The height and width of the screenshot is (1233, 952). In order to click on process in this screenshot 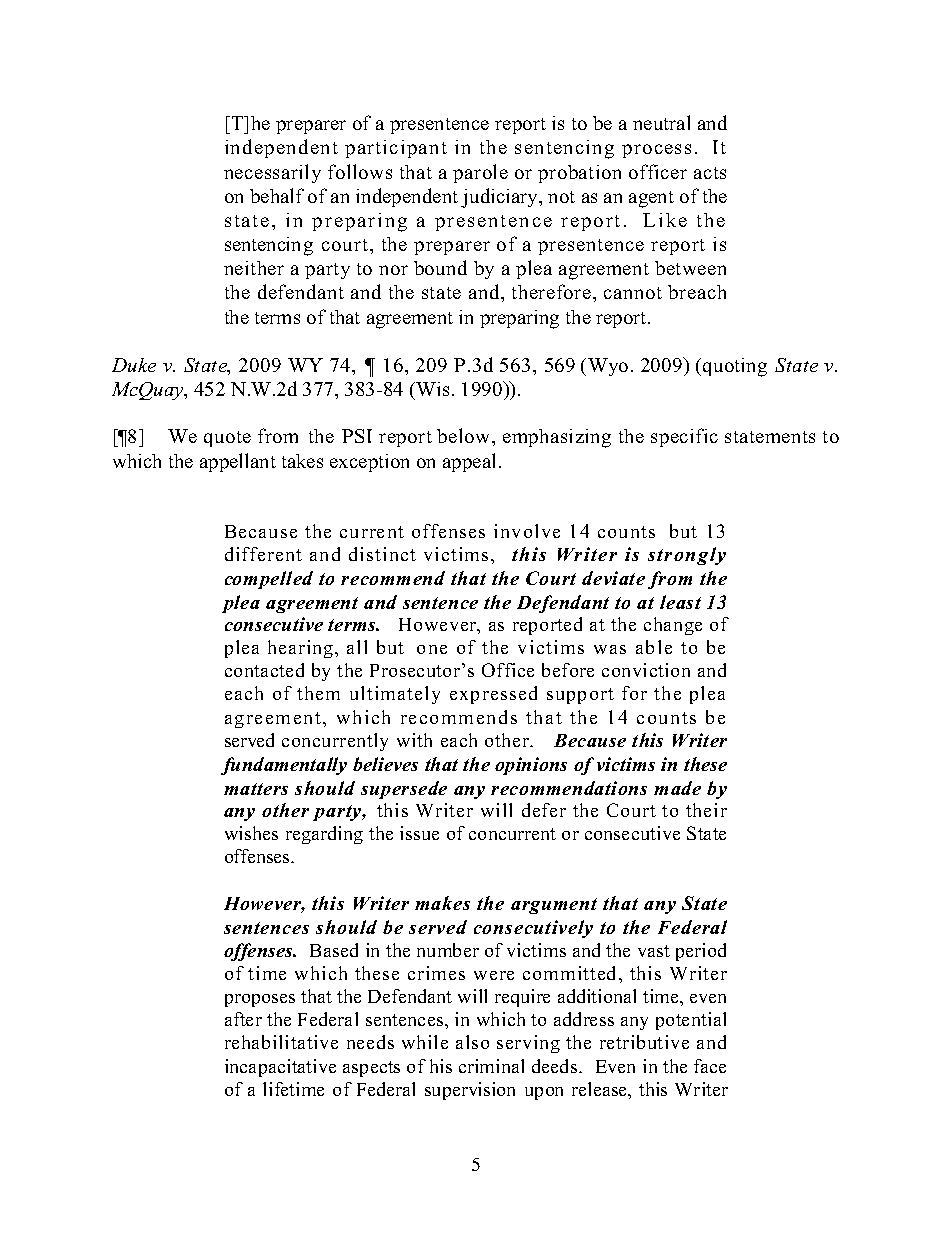, I will do `click(656, 151)`.
